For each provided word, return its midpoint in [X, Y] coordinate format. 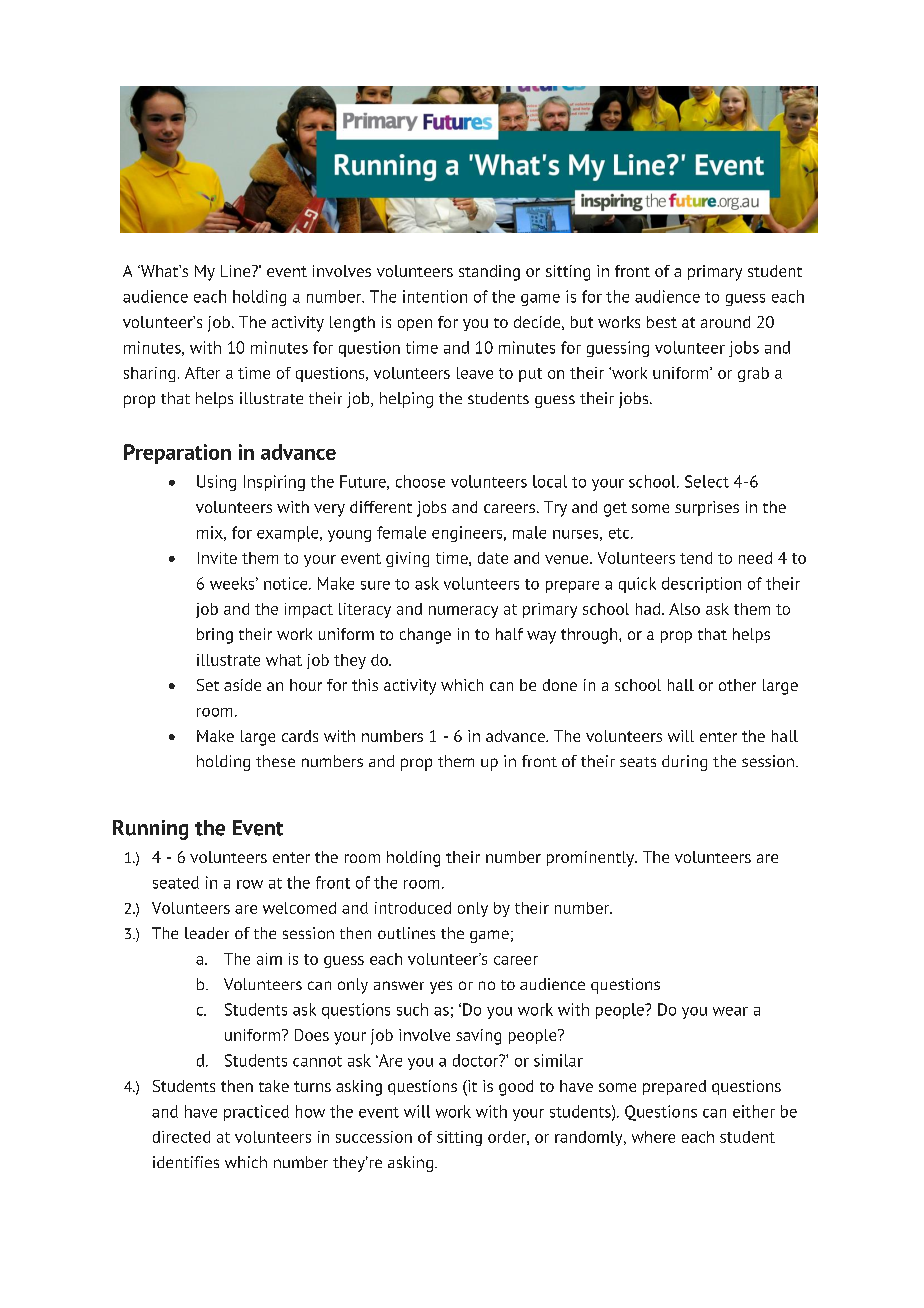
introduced [413, 908]
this [365, 685]
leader [207, 933]
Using [216, 483]
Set [208, 685]
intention [435, 296]
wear [730, 1011]
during [684, 763]
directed [181, 1137]
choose [420, 481]
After [202, 373]
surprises [707, 508]
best [662, 322]
